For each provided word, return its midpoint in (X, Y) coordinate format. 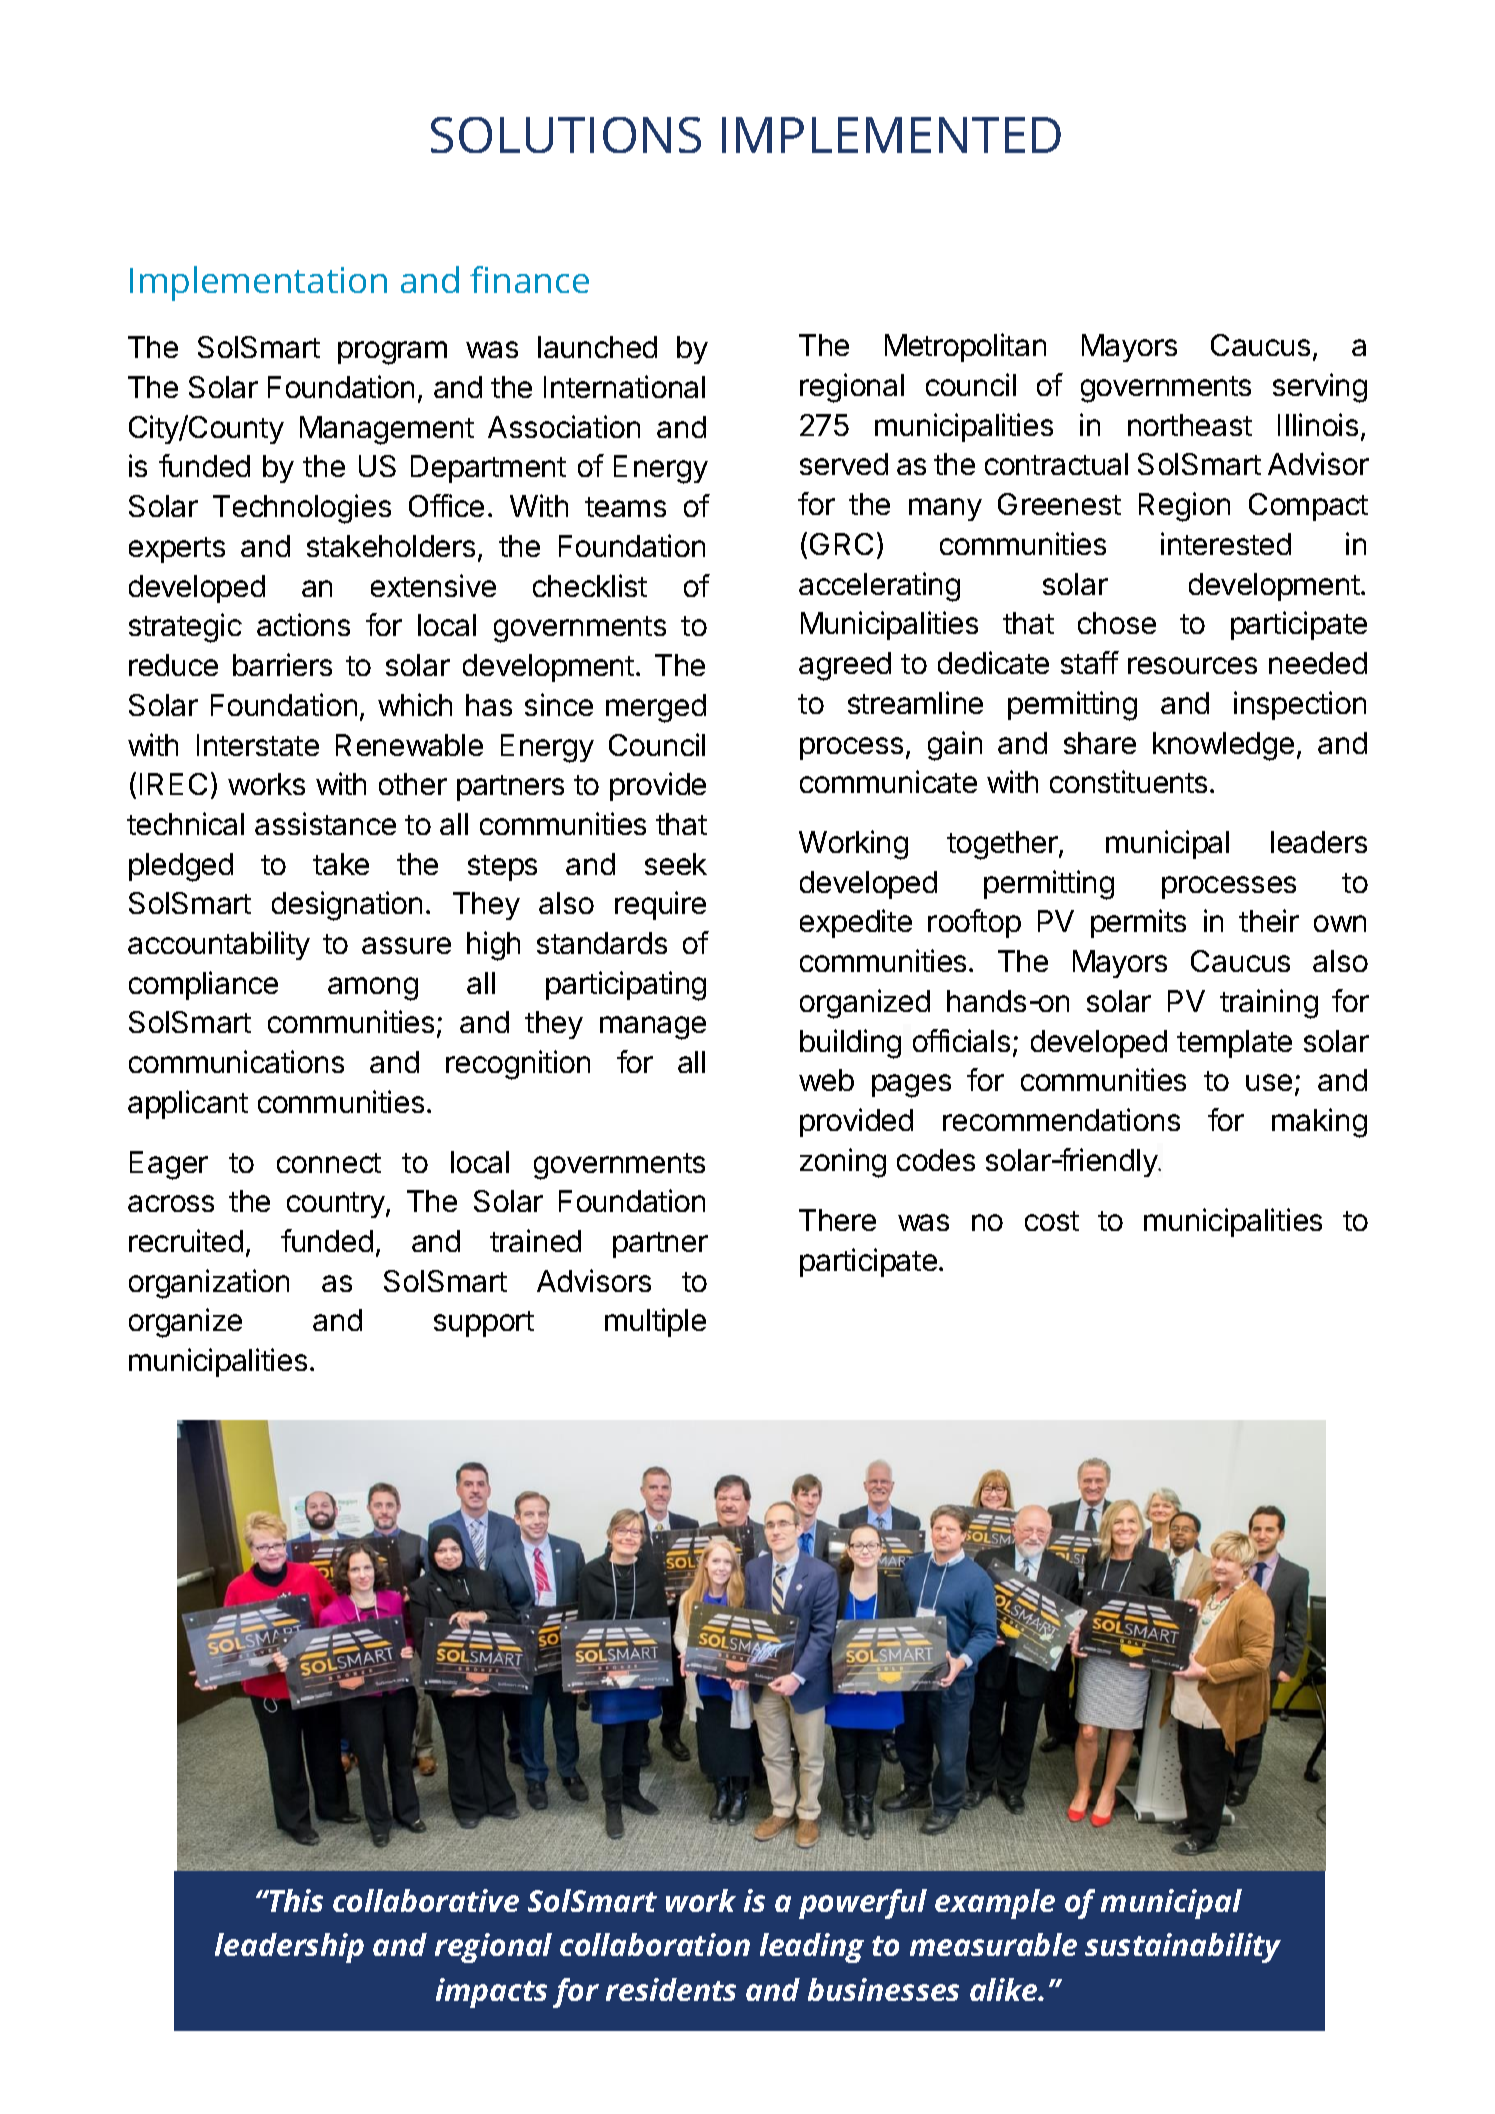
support (484, 1324)
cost (1052, 1221)
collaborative (426, 1900)
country (337, 1205)
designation (347, 906)
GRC (841, 544)
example (995, 1904)
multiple (655, 1322)
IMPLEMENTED (891, 135)
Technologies (302, 509)
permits (1138, 923)
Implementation (258, 283)
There (837, 1220)
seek (676, 864)
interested (1226, 543)
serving (1320, 388)
